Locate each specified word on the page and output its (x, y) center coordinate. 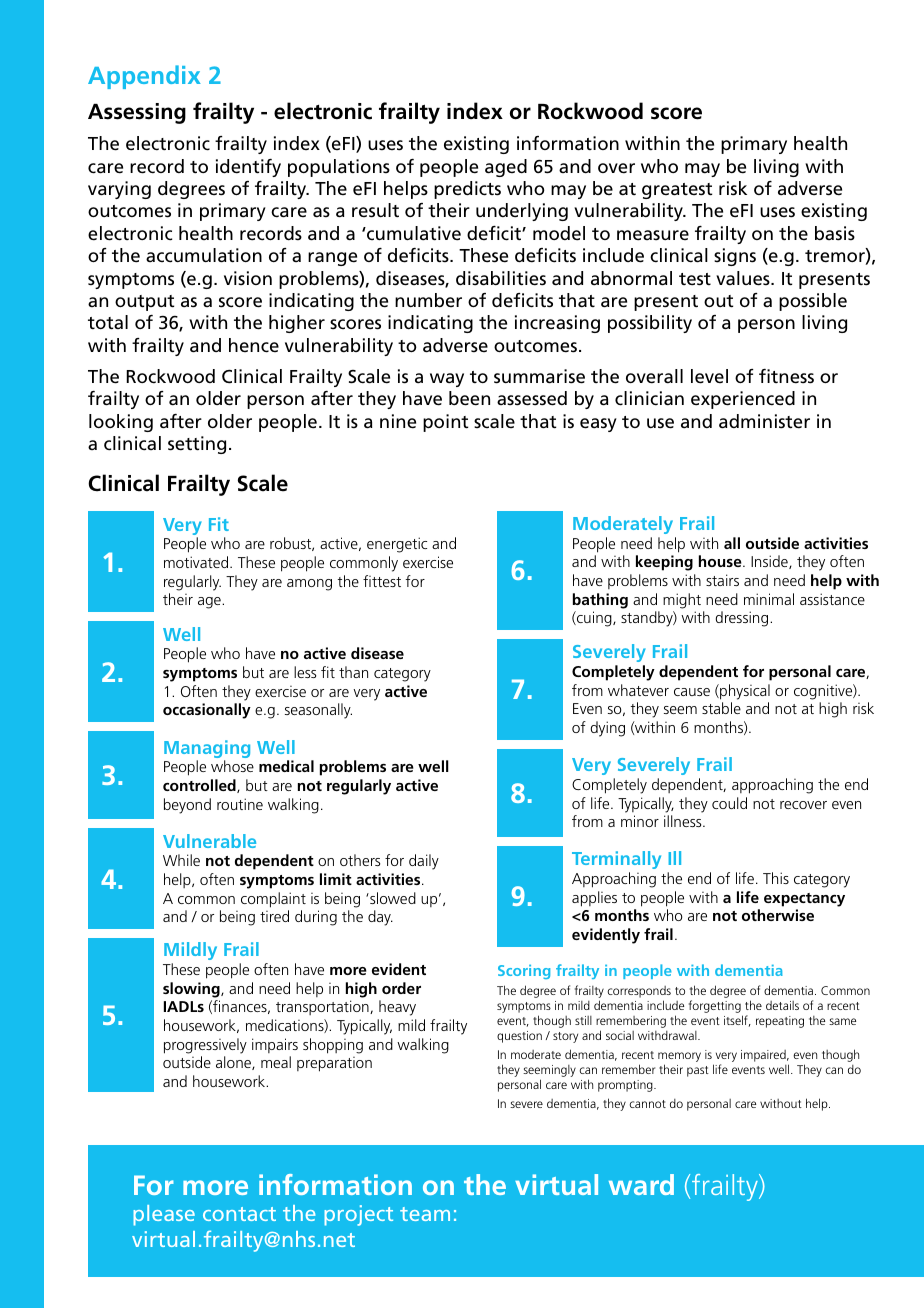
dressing (743, 619)
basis (835, 233)
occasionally (207, 711)
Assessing (137, 113)
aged (506, 168)
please (164, 1215)
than (353, 672)
